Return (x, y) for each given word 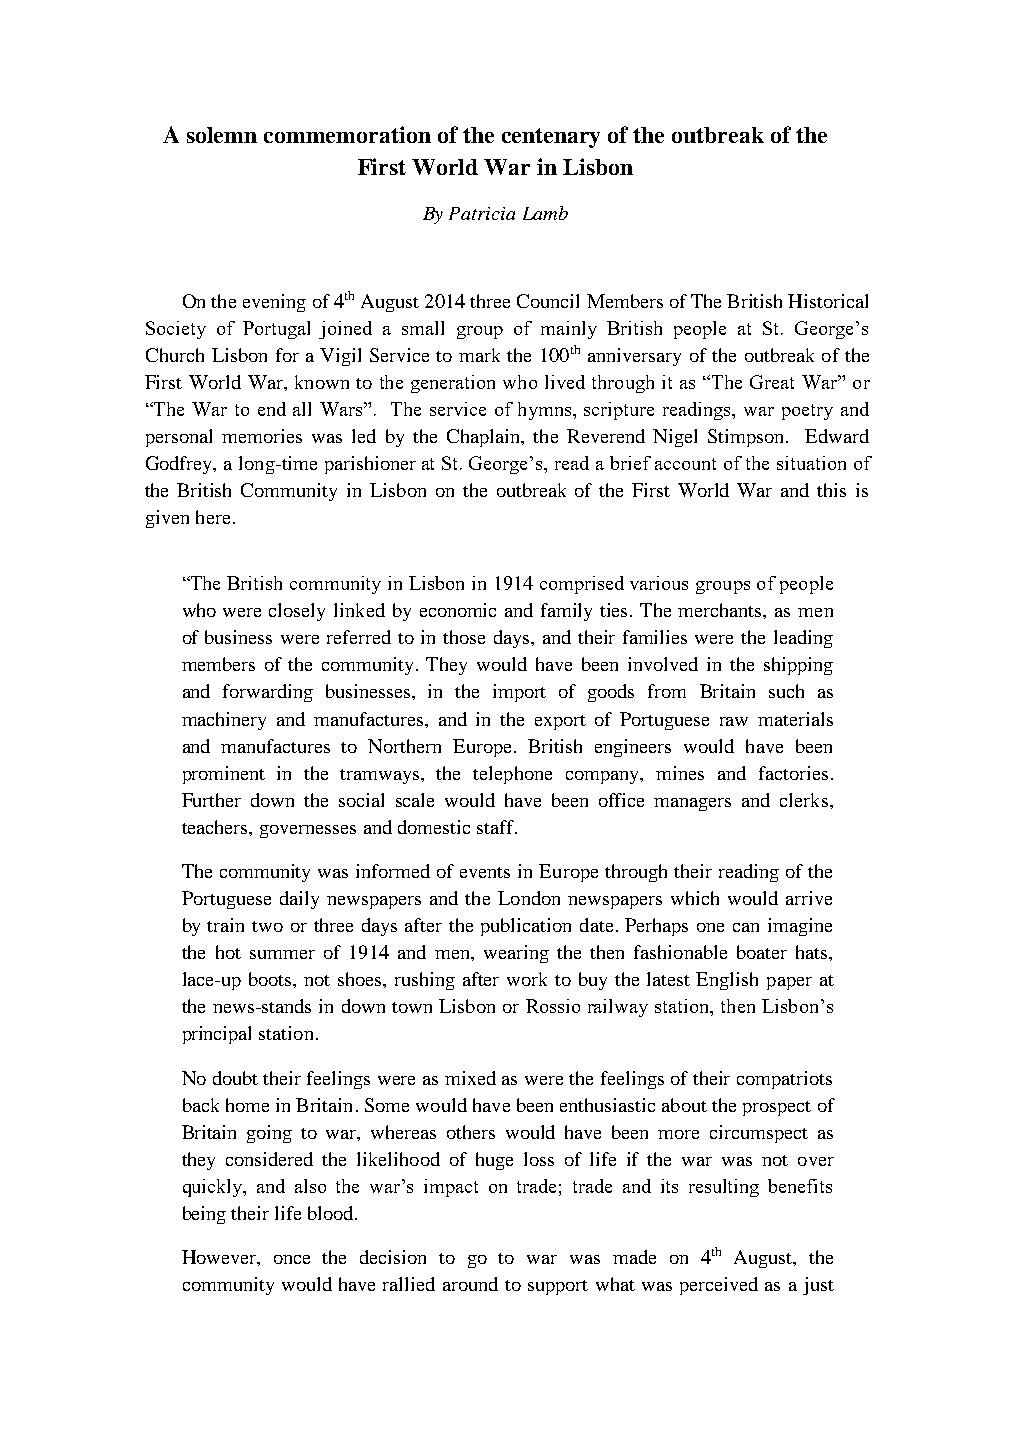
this (831, 490)
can (746, 927)
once (292, 1259)
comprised (582, 585)
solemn (222, 135)
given (167, 519)
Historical (828, 301)
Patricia (482, 213)
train (225, 925)
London (529, 898)
